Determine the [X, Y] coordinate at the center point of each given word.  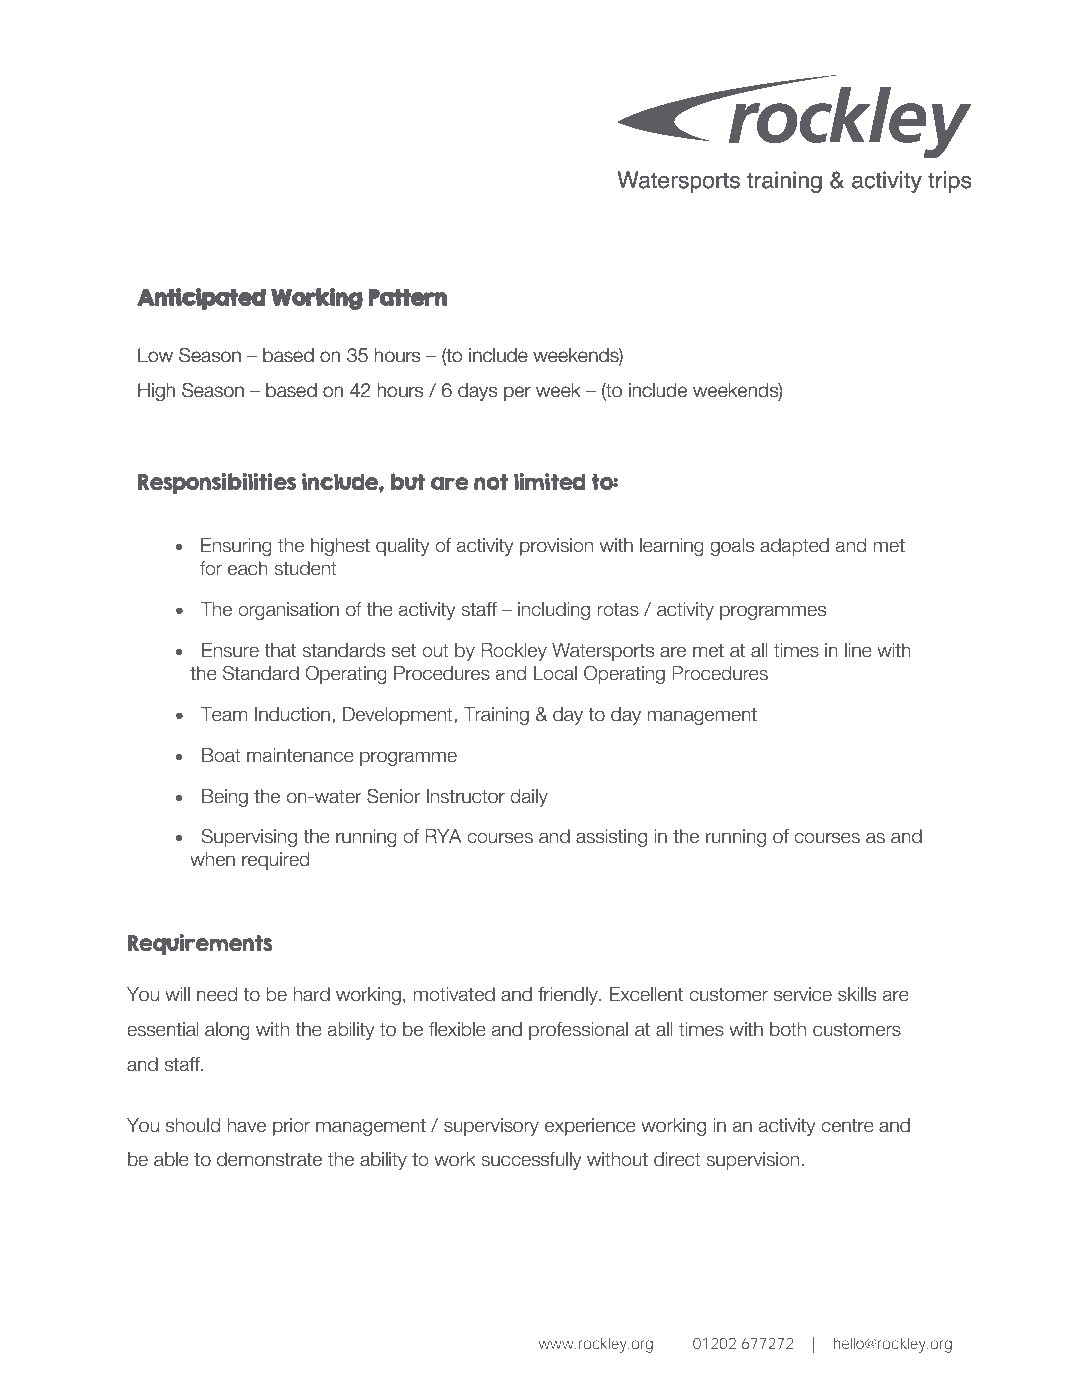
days [477, 392]
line [858, 650]
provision [556, 547]
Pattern [407, 297]
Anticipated [201, 299]
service [803, 994]
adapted [794, 547]
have [246, 1125]
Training [496, 716]
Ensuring [236, 547]
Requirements [200, 944]
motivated [454, 994]
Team [224, 714]
